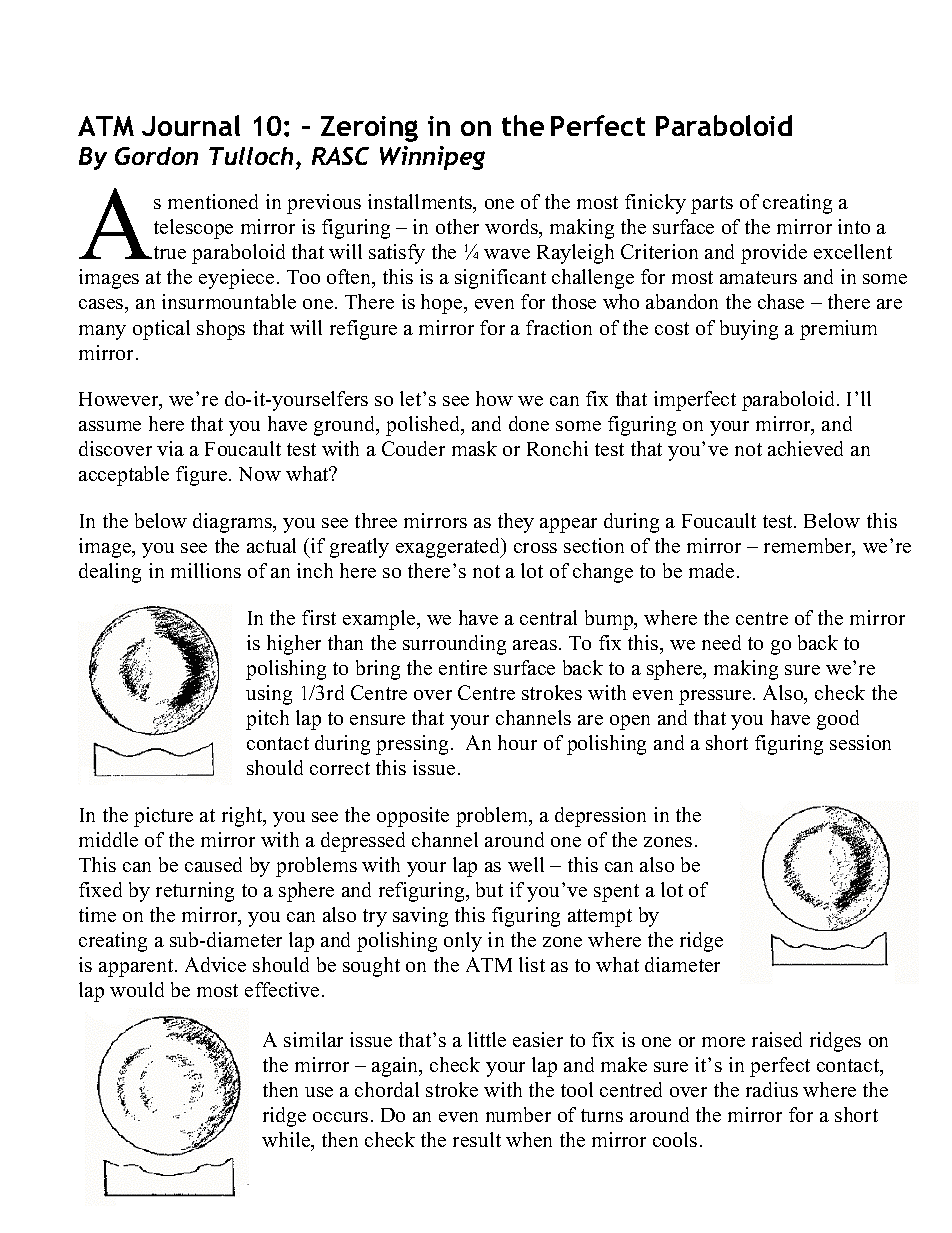 The height and width of the document is (1233, 952). I want to click on parts, so click(712, 205).
